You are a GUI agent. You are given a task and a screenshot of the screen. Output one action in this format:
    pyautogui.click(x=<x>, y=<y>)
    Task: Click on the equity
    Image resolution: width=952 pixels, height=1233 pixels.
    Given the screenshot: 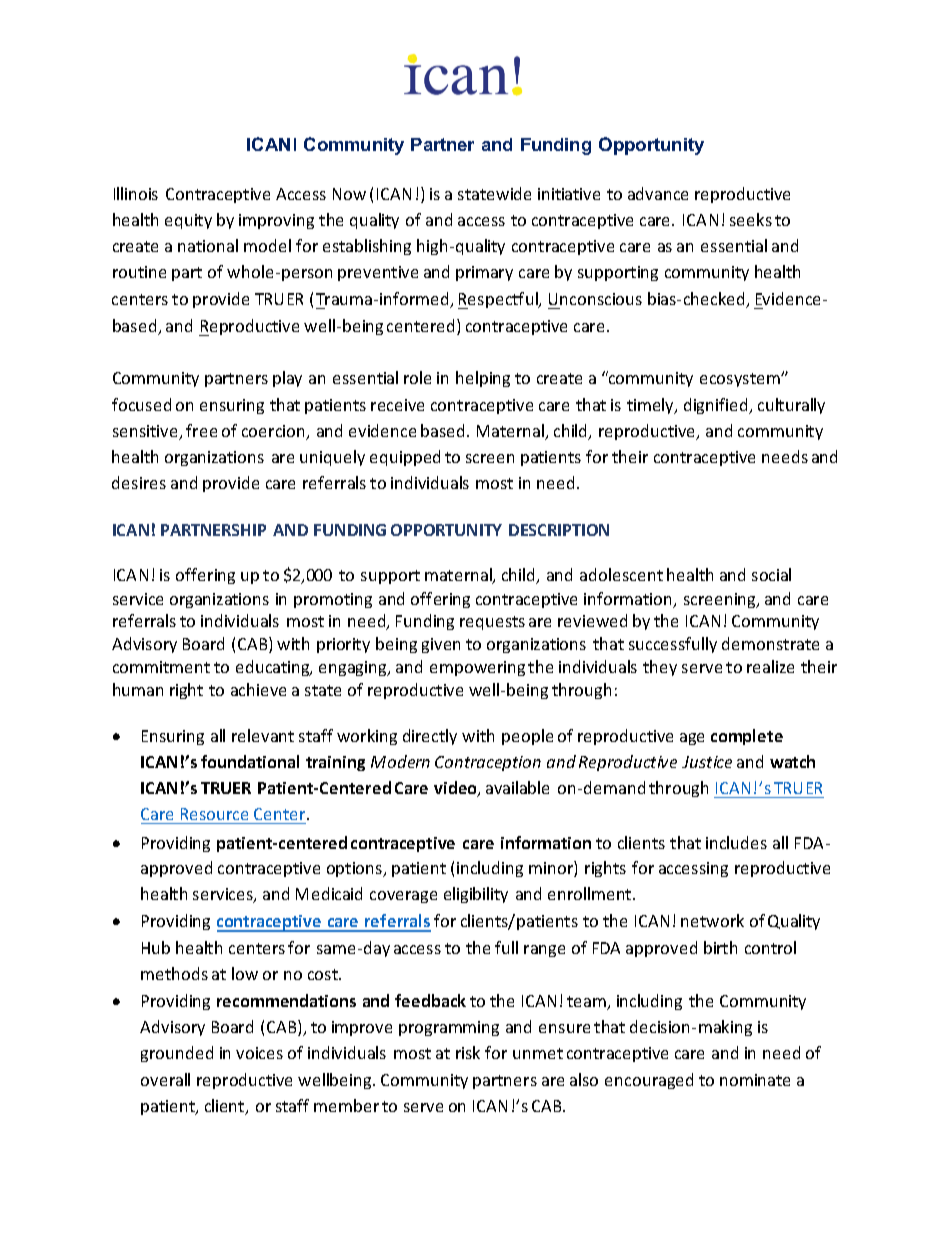 What is the action you would take?
    pyautogui.click(x=188, y=221)
